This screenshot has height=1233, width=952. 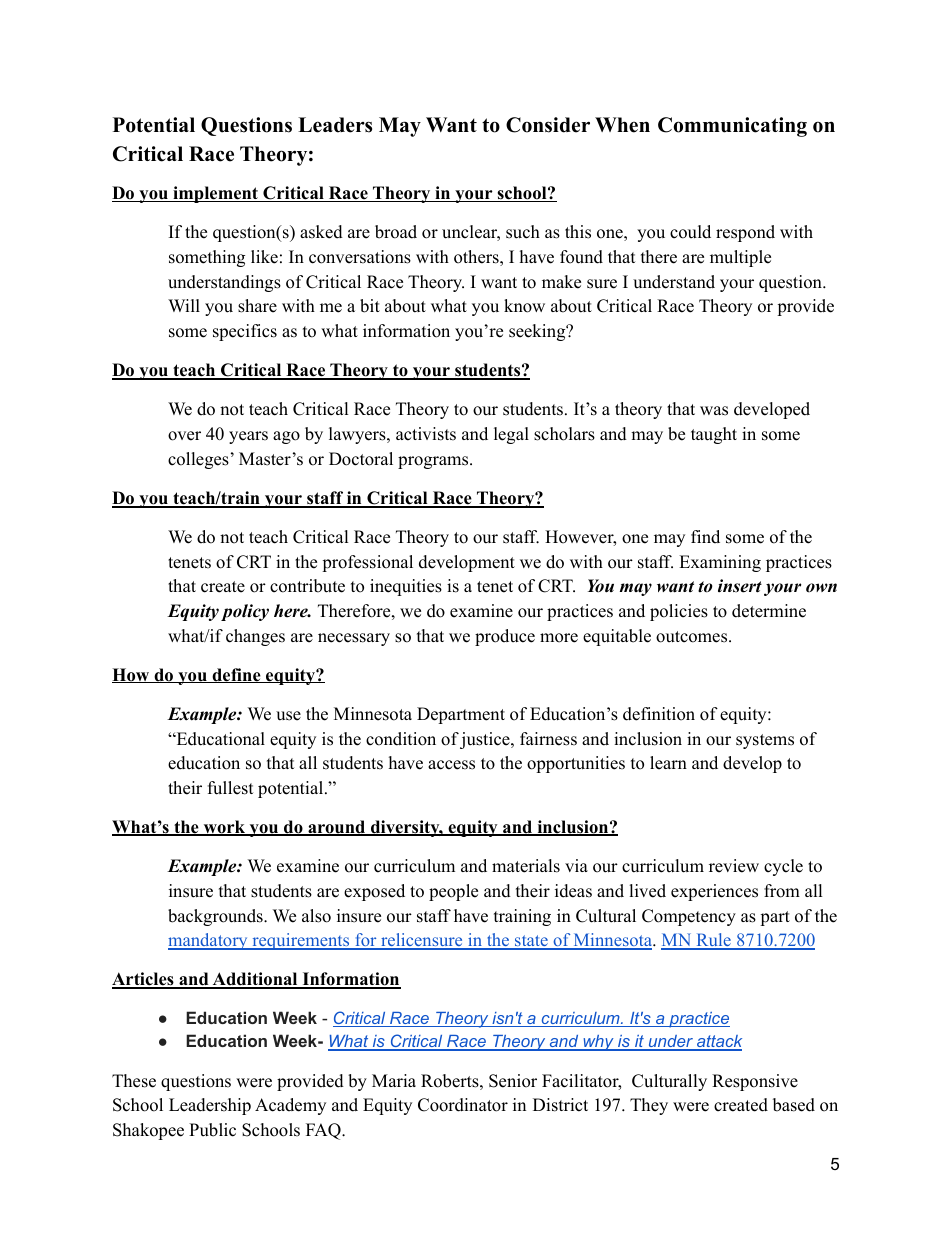 What do you see at coordinates (732, 127) in the screenshot?
I see `Communicating` at bounding box center [732, 127].
